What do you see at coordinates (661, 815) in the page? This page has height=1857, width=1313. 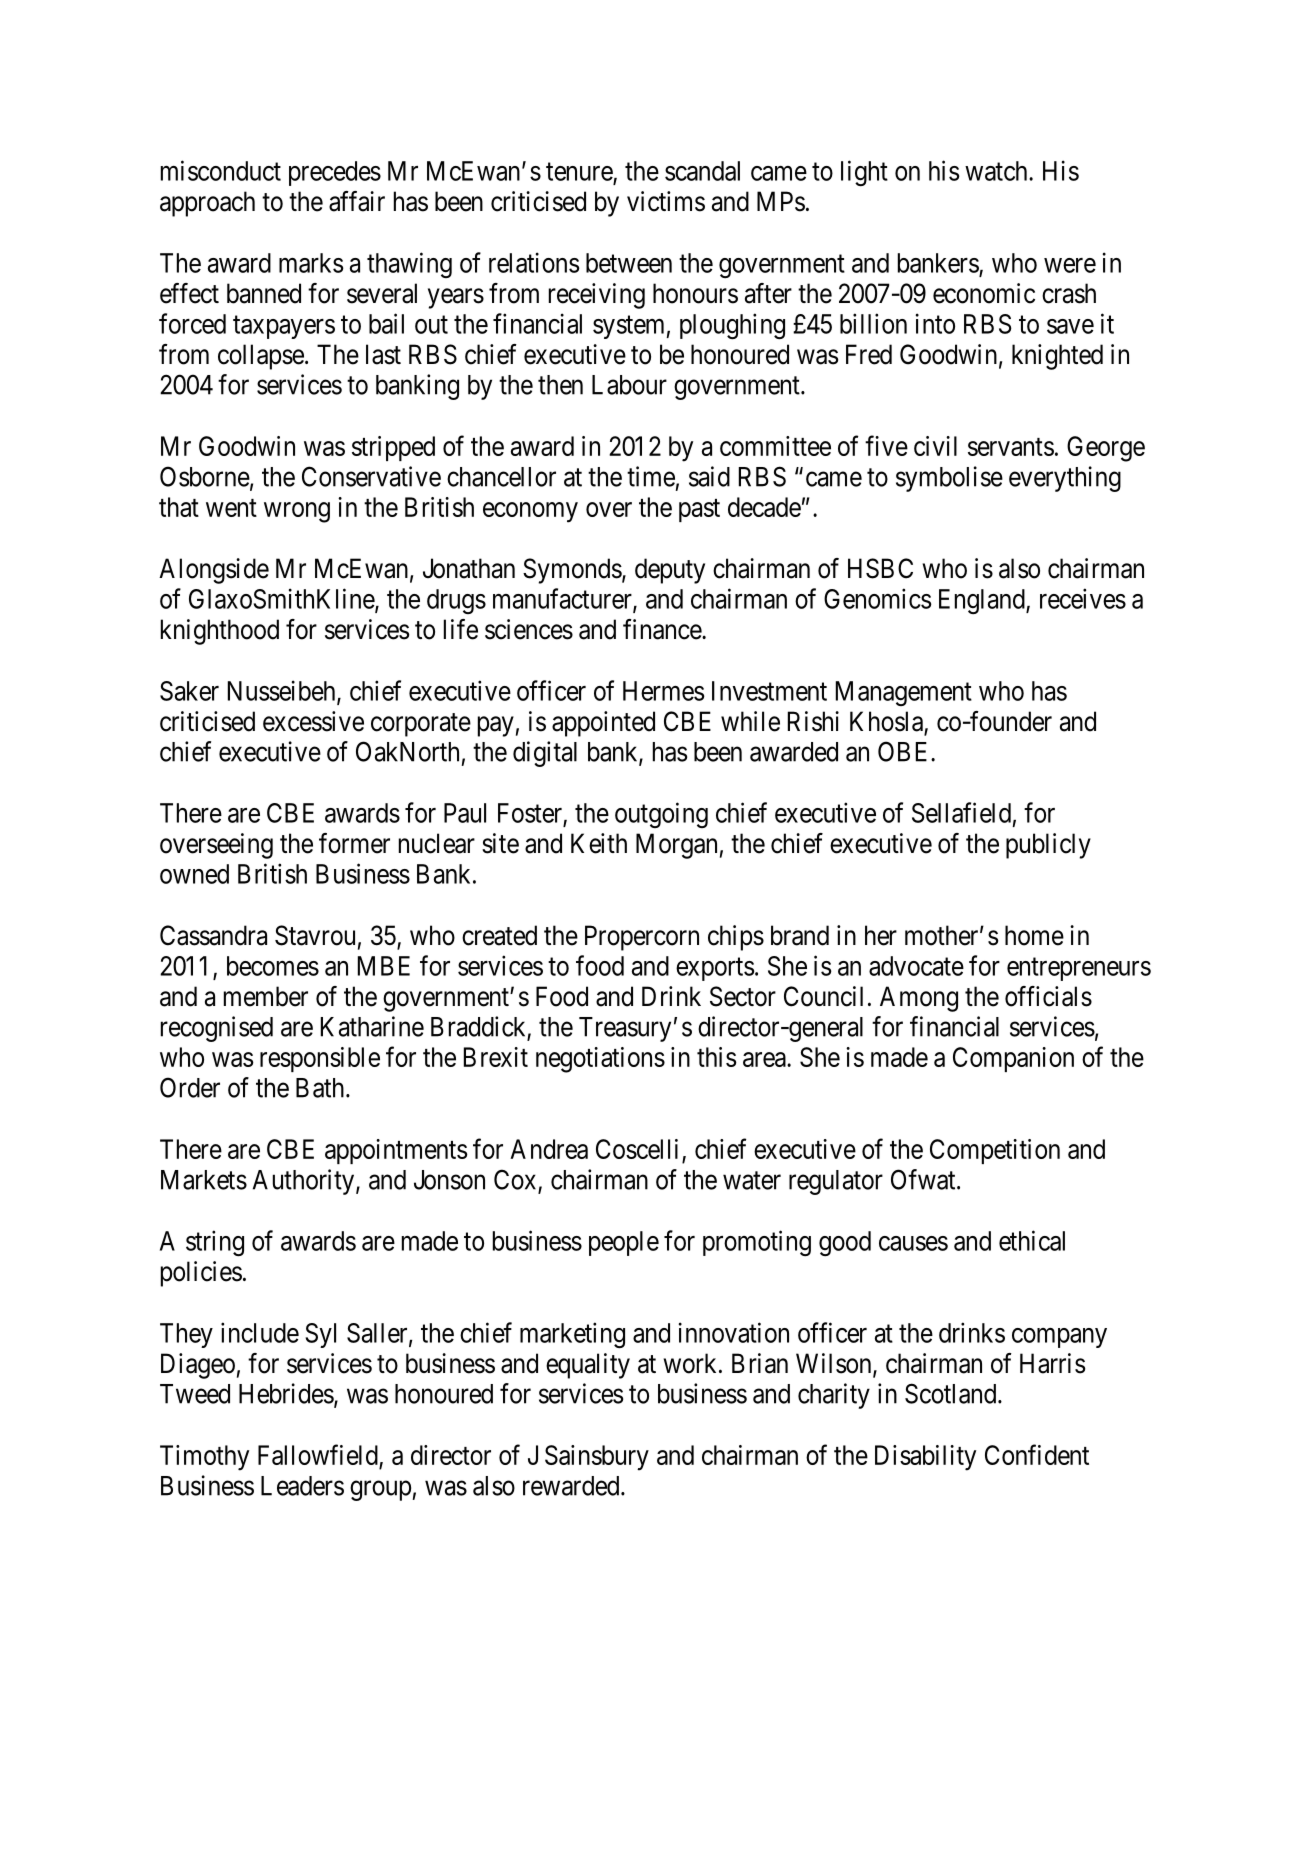 I see `outgoing` at bounding box center [661, 815].
